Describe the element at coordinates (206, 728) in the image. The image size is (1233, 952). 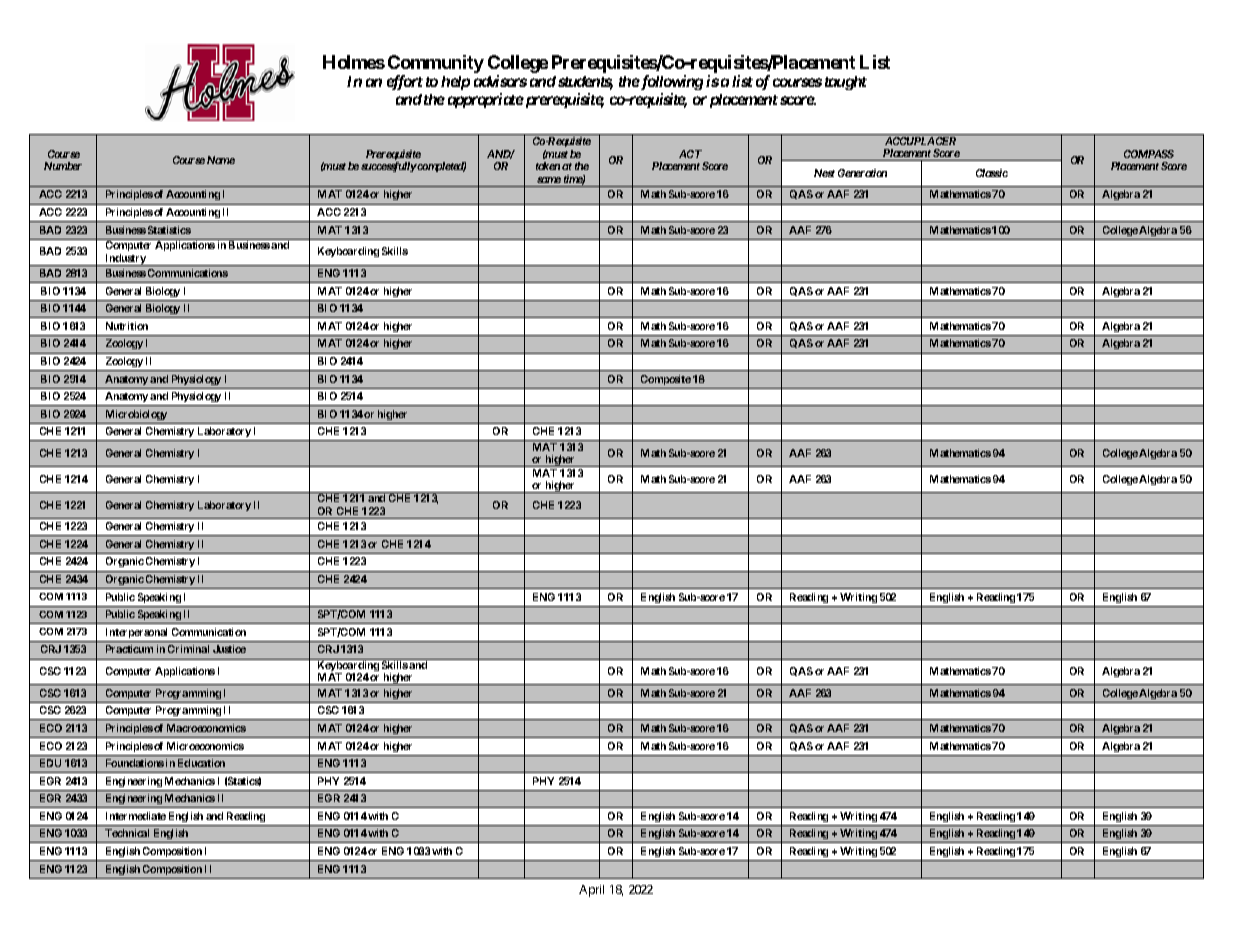
I see `Macroeconomics` at that location.
